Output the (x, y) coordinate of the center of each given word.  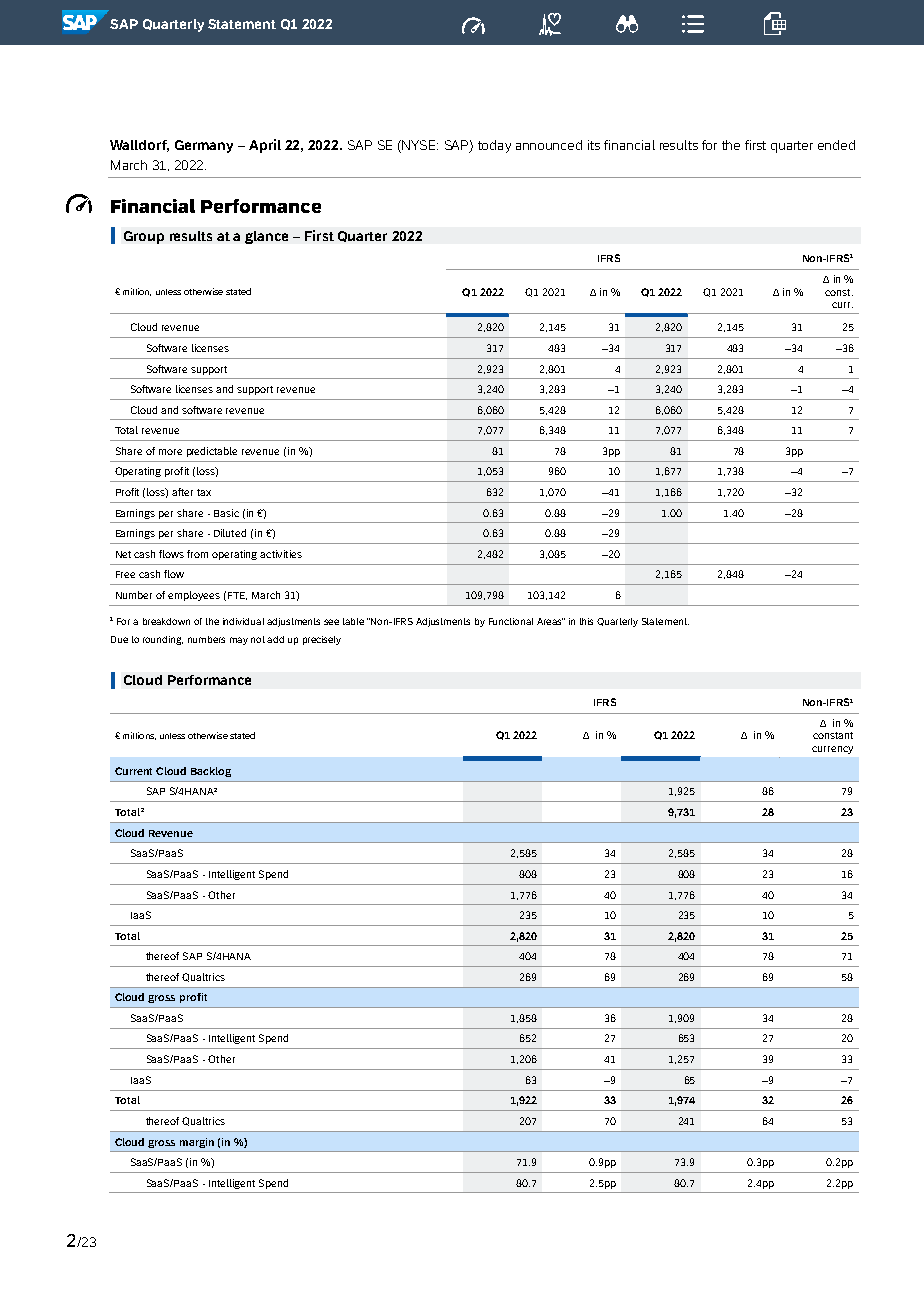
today (494, 146)
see (331, 622)
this (586, 621)
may (239, 641)
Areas (550, 621)
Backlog (211, 772)
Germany (204, 146)
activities (281, 554)
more (170, 452)
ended (836, 145)
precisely (322, 640)
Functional (511, 621)
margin (197, 1143)
